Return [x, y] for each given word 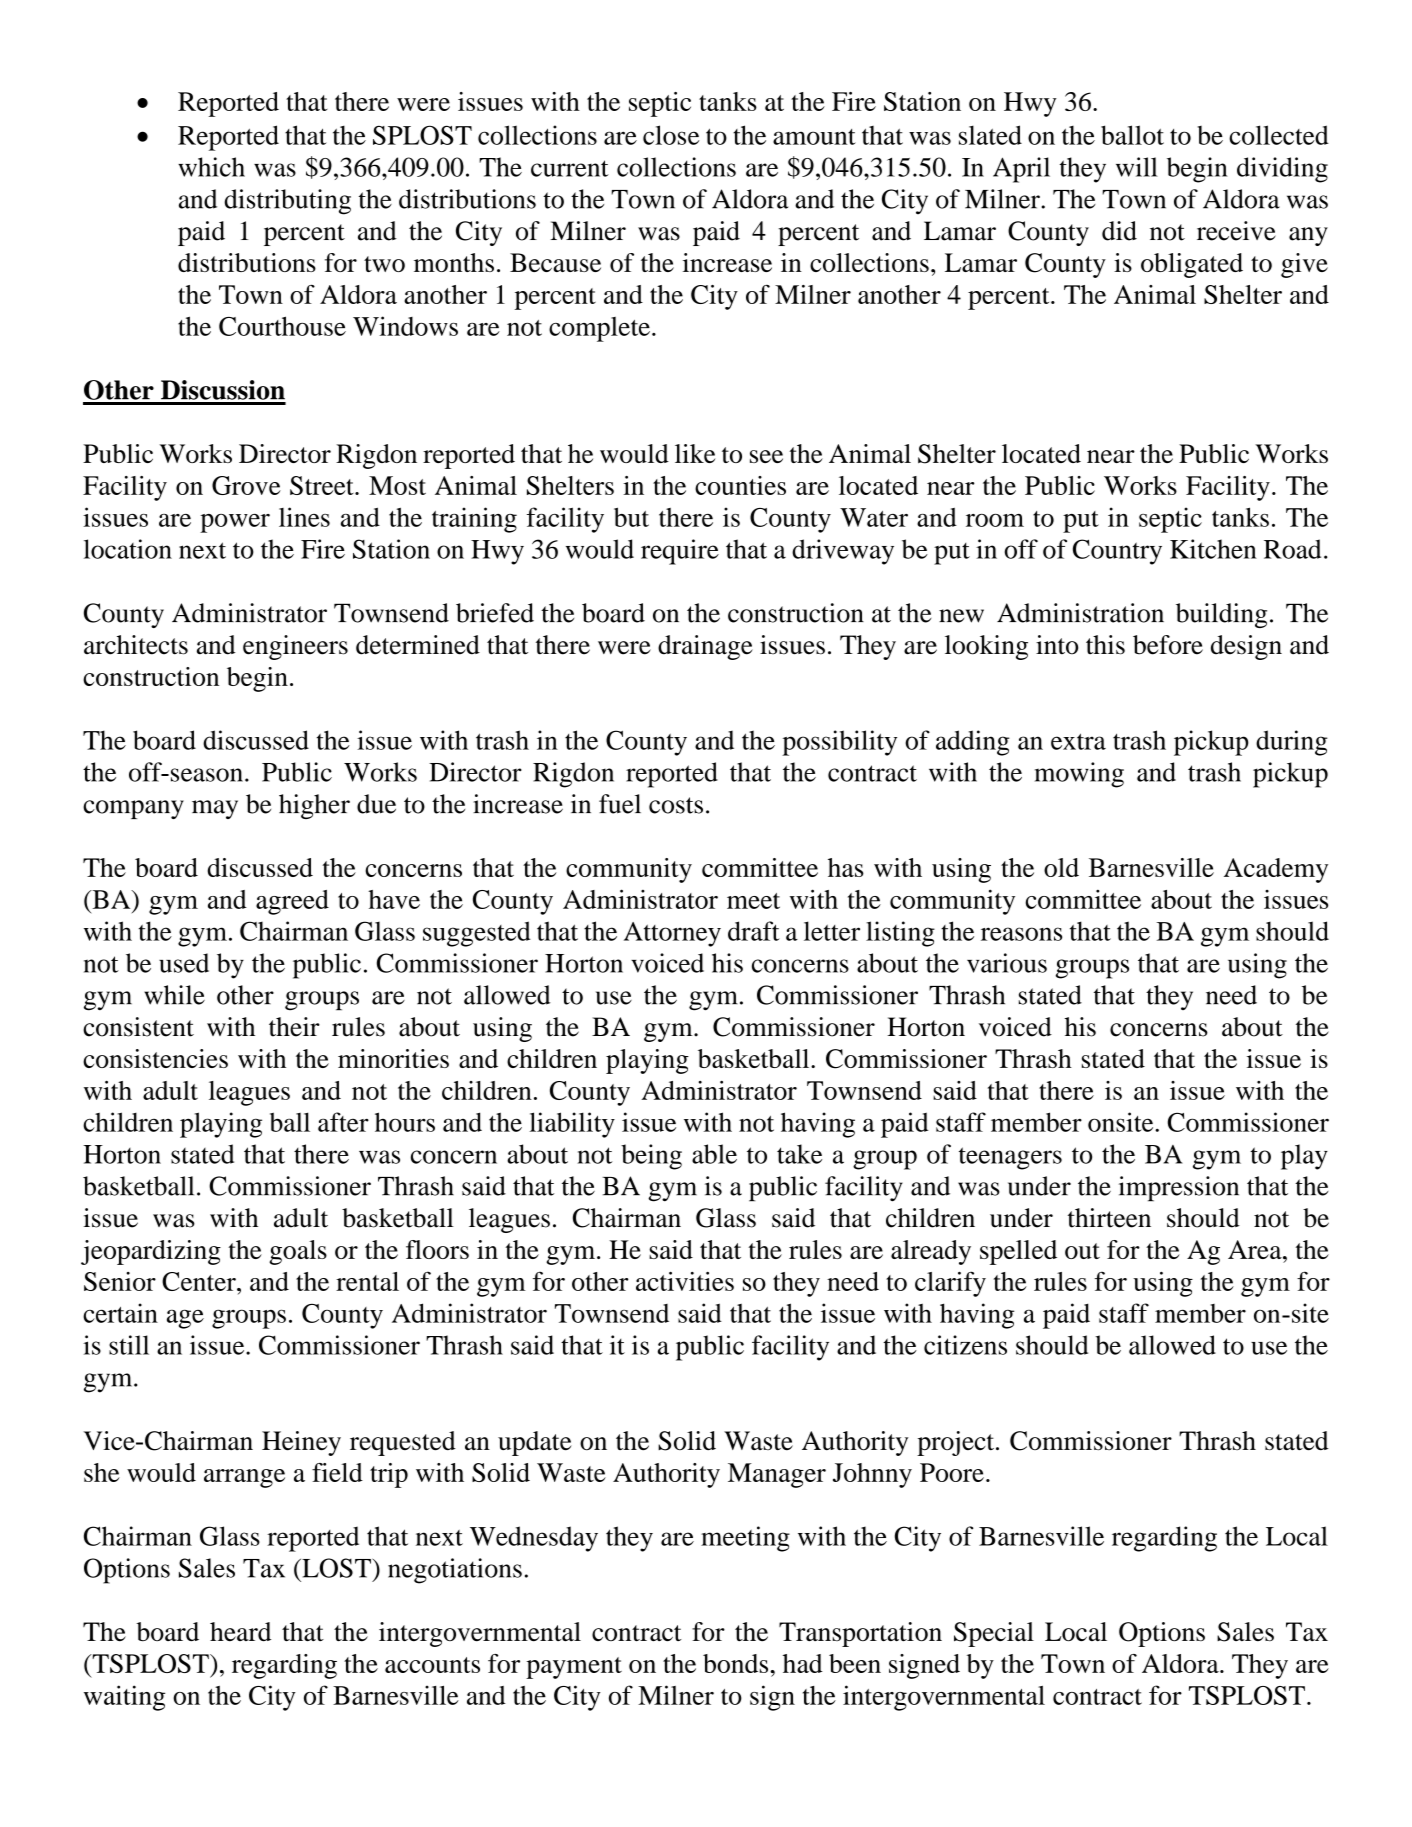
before [1168, 645]
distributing [287, 202]
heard [240, 1631]
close [671, 135]
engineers [295, 647]
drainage [705, 647]
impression [1179, 1189]
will [1137, 167]
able [714, 1154]
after [343, 1122]
